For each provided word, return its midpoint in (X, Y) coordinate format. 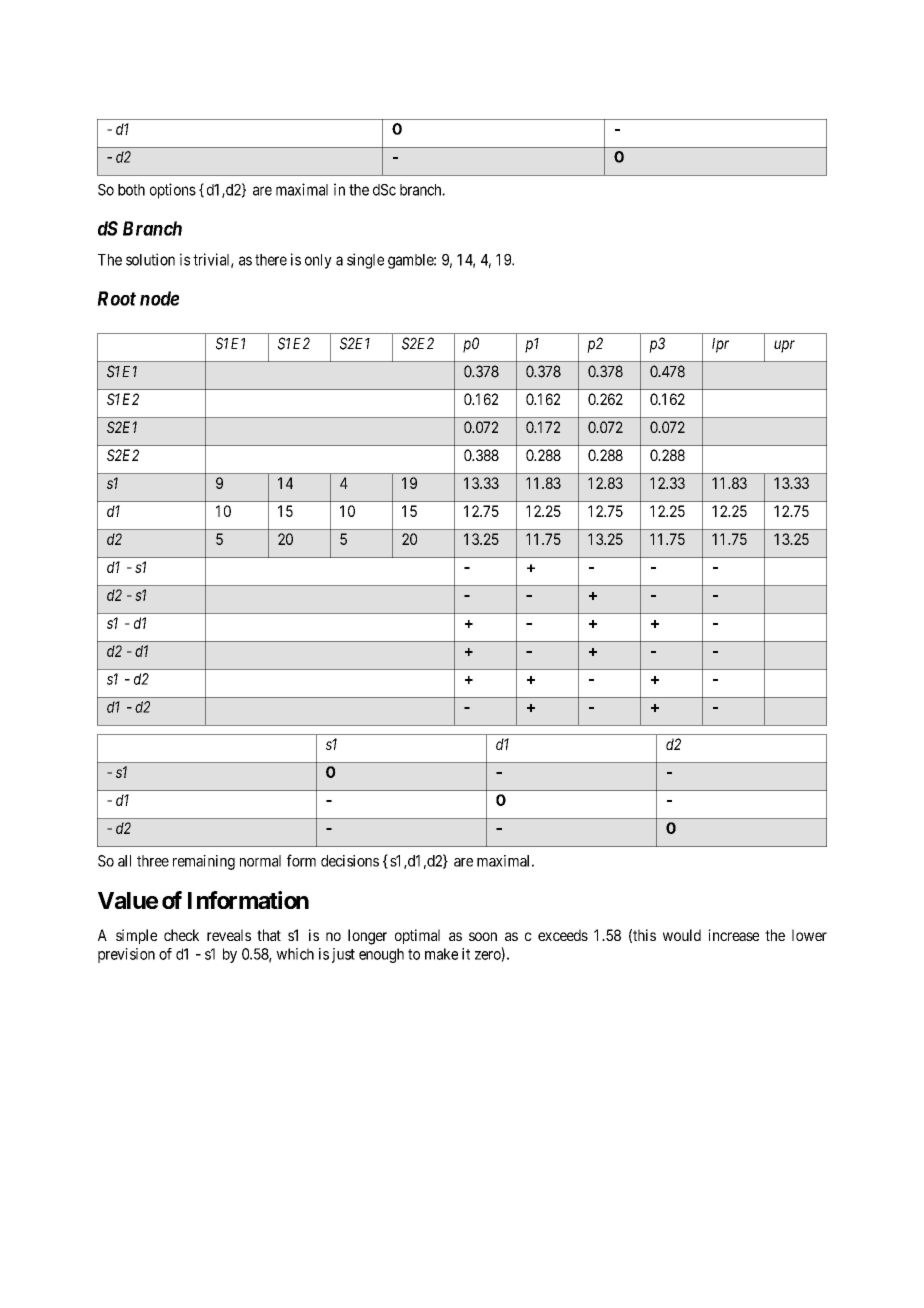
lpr (720, 345)
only (318, 261)
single (365, 261)
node (159, 298)
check (181, 935)
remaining (204, 862)
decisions (350, 861)
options (173, 191)
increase (733, 935)
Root (116, 298)
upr (784, 346)
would (682, 935)
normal (260, 861)
